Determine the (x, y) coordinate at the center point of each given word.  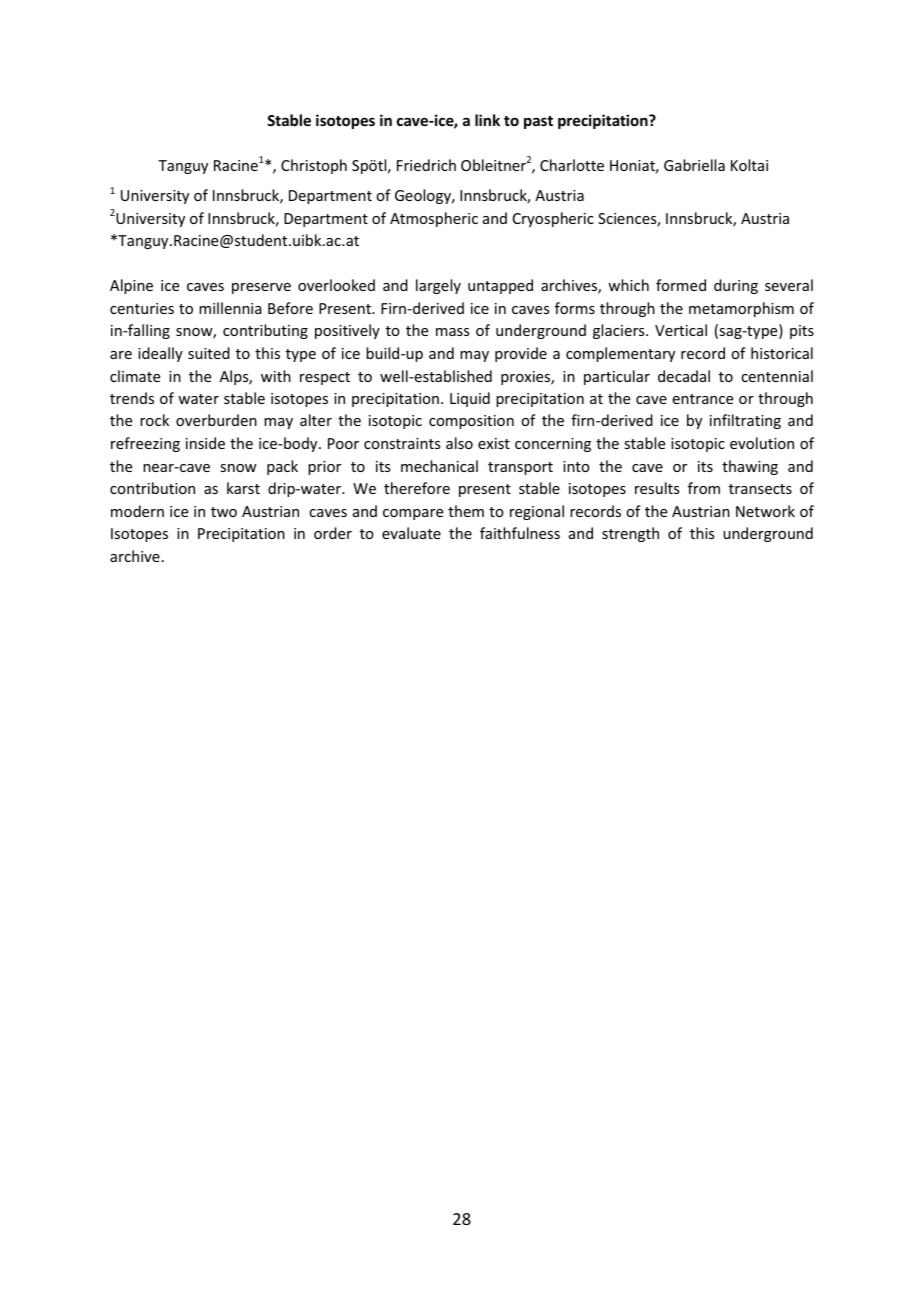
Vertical (681, 330)
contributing (265, 331)
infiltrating (745, 421)
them (466, 511)
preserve (261, 288)
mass (452, 332)
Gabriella (694, 165)
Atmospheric (434, 219)
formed (681, 285)
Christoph (314, 166)
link (487, 120)
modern (137, 511)
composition (471, 422)
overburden (216, 420)
